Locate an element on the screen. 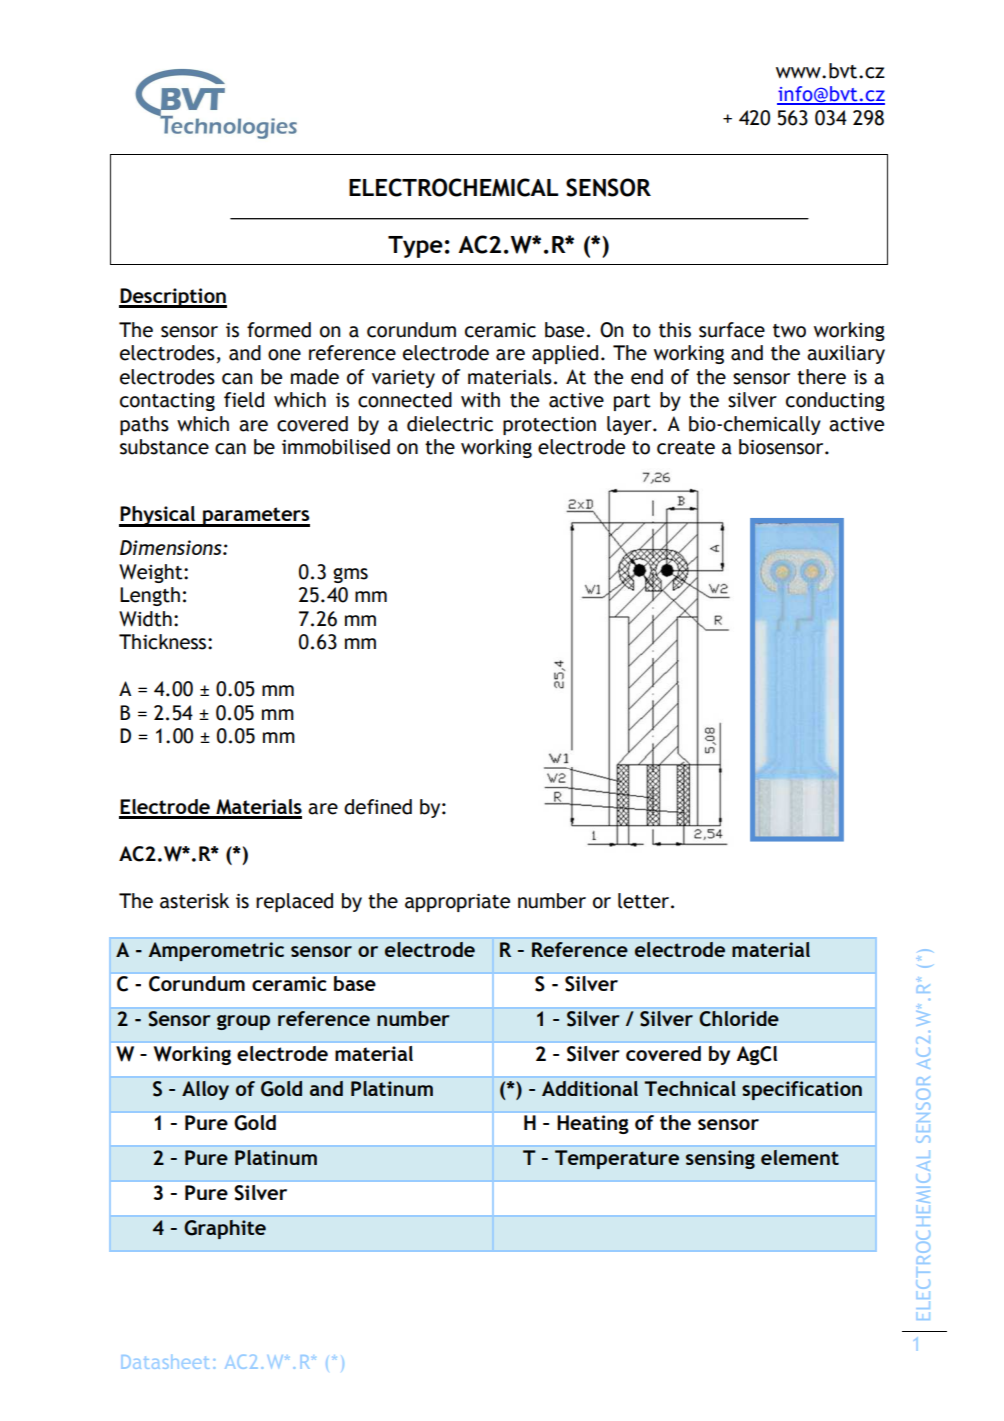 The height and width of the screenshot is (1421, 1004). letter is located at coordinates (645, 901).
